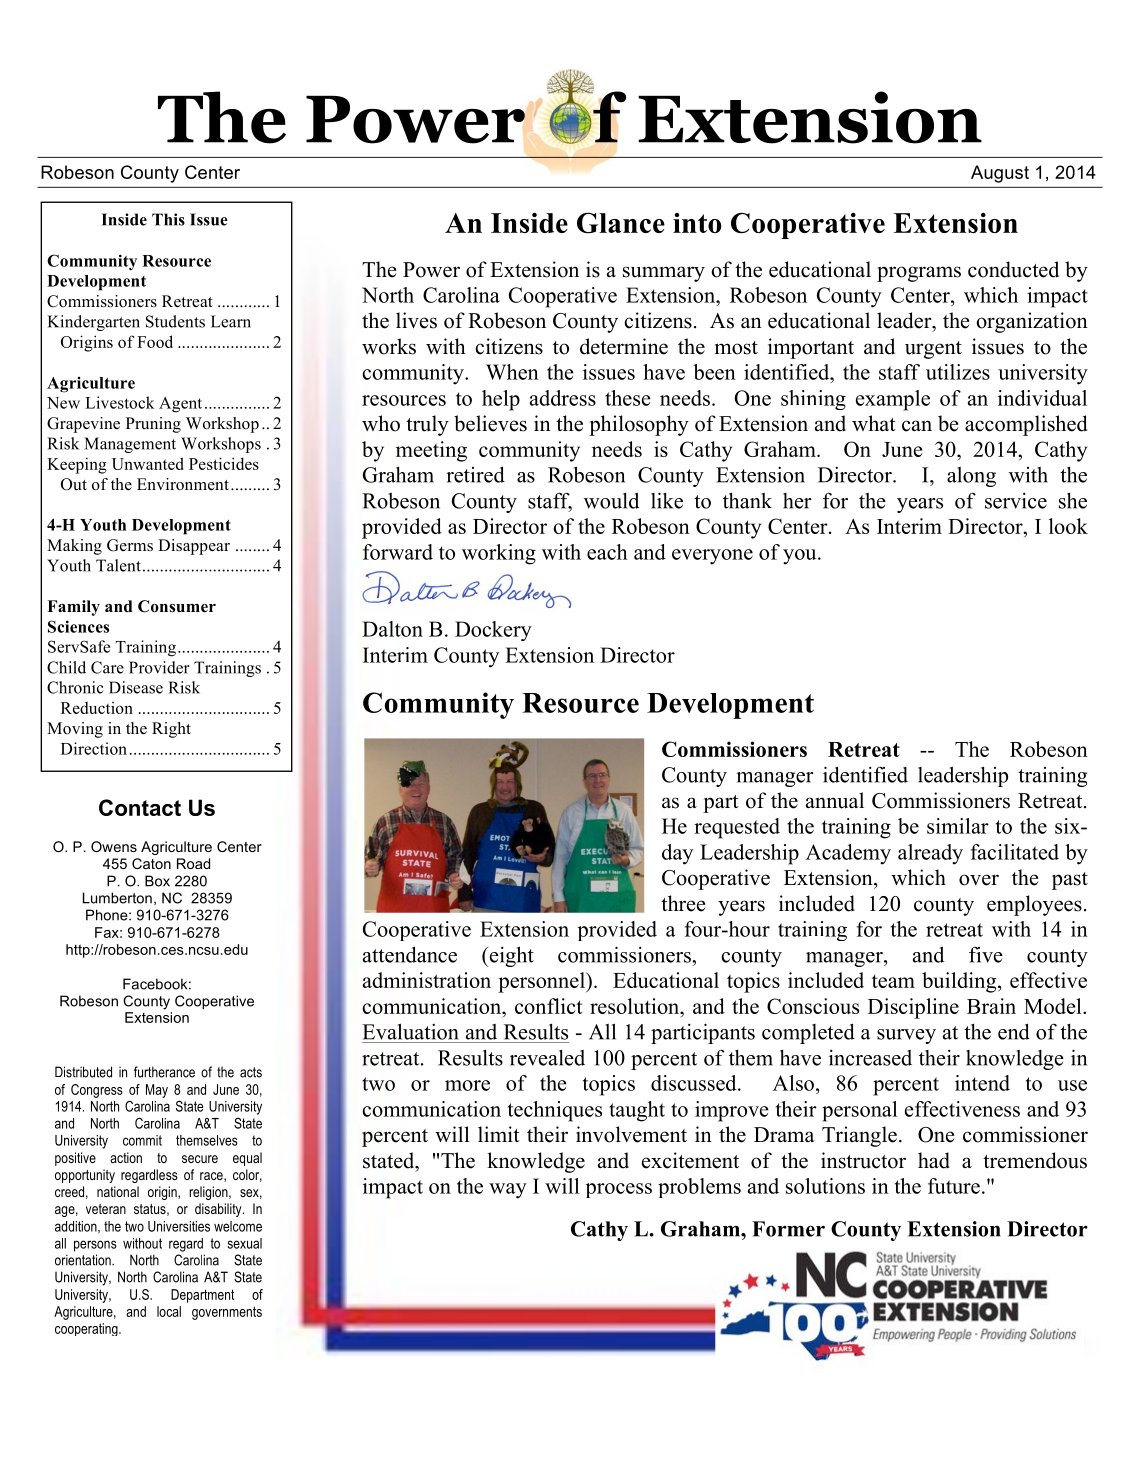 The width and height of the screenshot is (1140, 1475). Describe the element at coordinates (621, 223) in the screenshot. I see `Glance` at that location.
